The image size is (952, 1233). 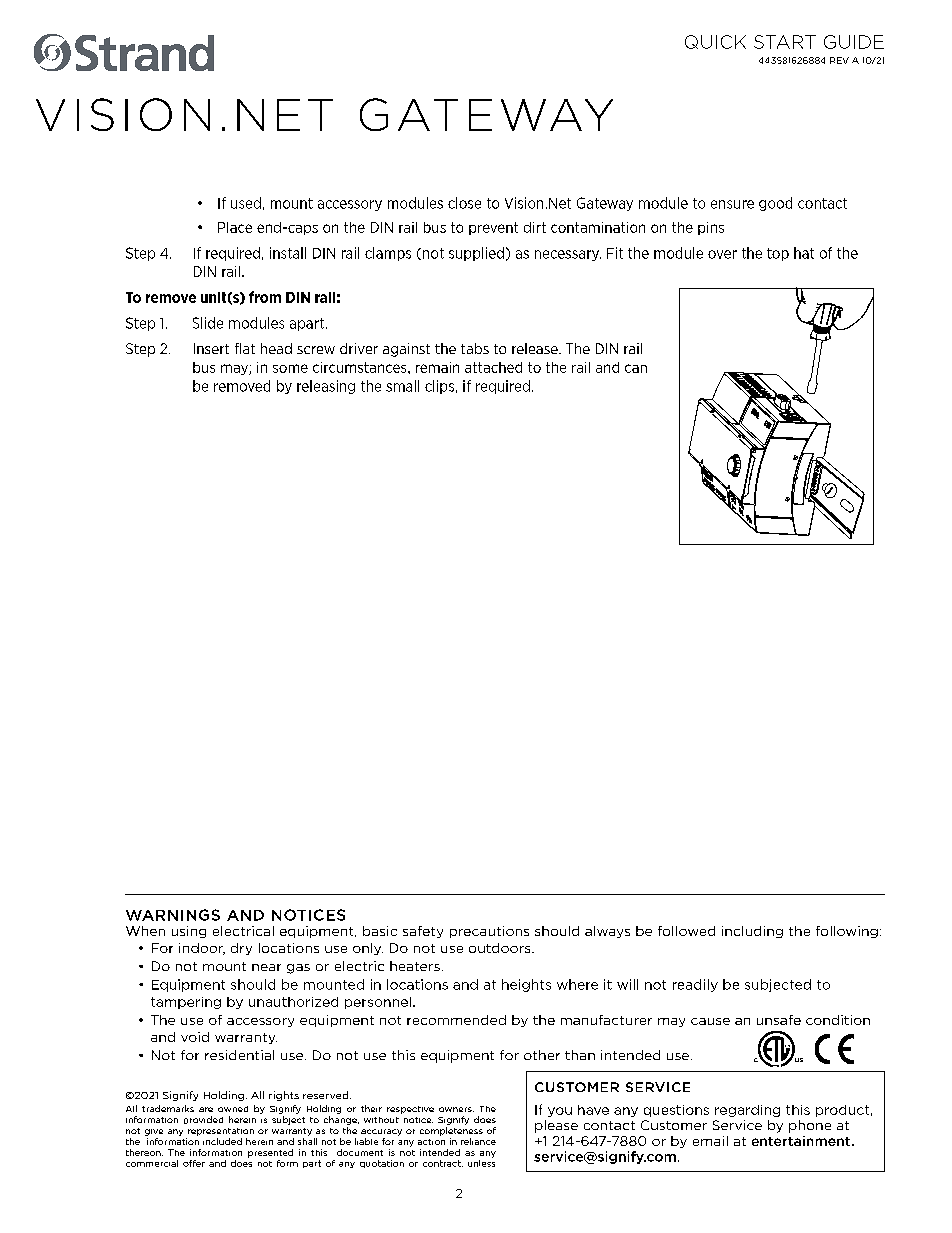 I want to click on attached, so click(x=493, y=367).
